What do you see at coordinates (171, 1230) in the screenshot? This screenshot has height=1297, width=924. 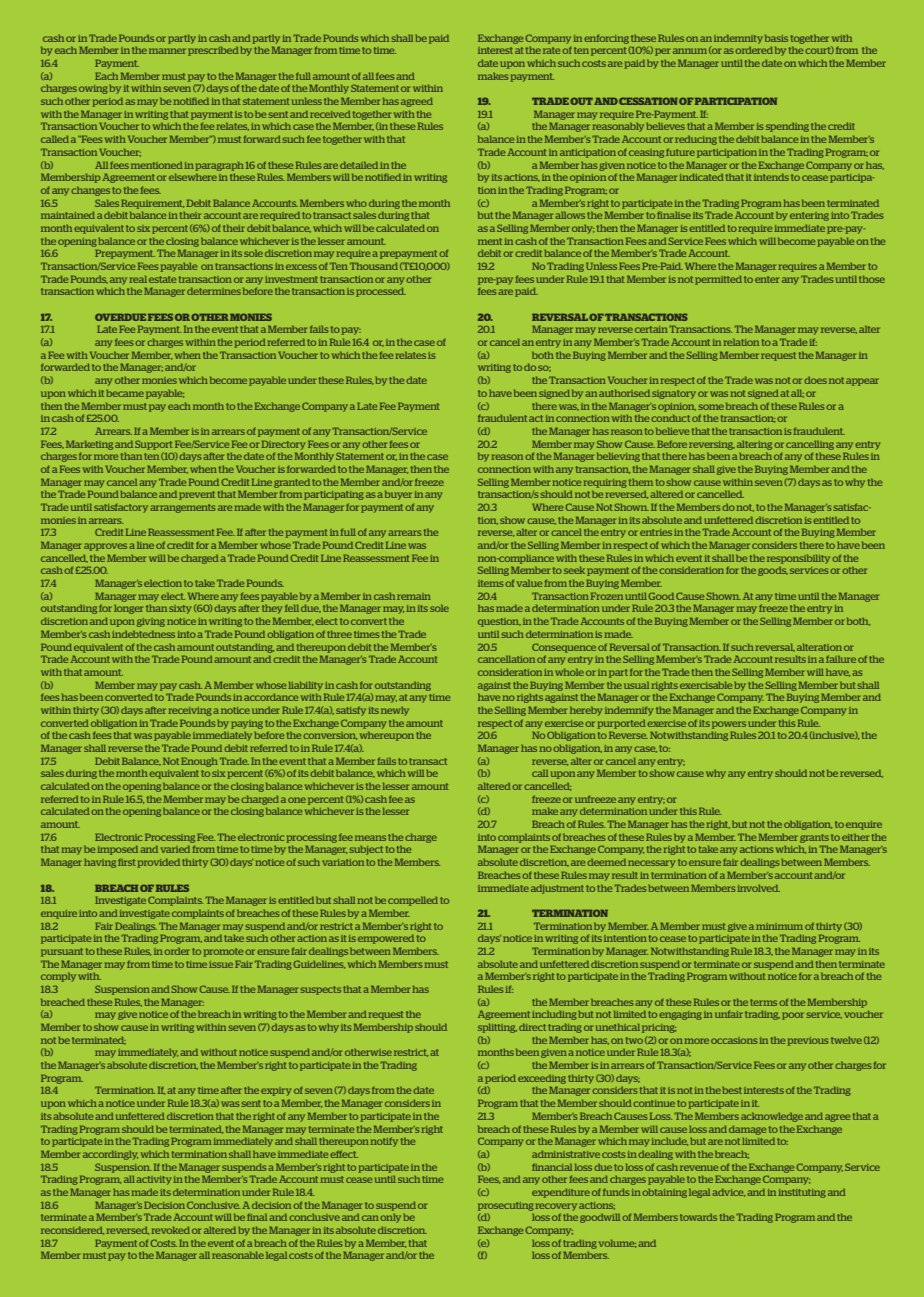 I see `revoked` at bounding box center [171, 1230].
